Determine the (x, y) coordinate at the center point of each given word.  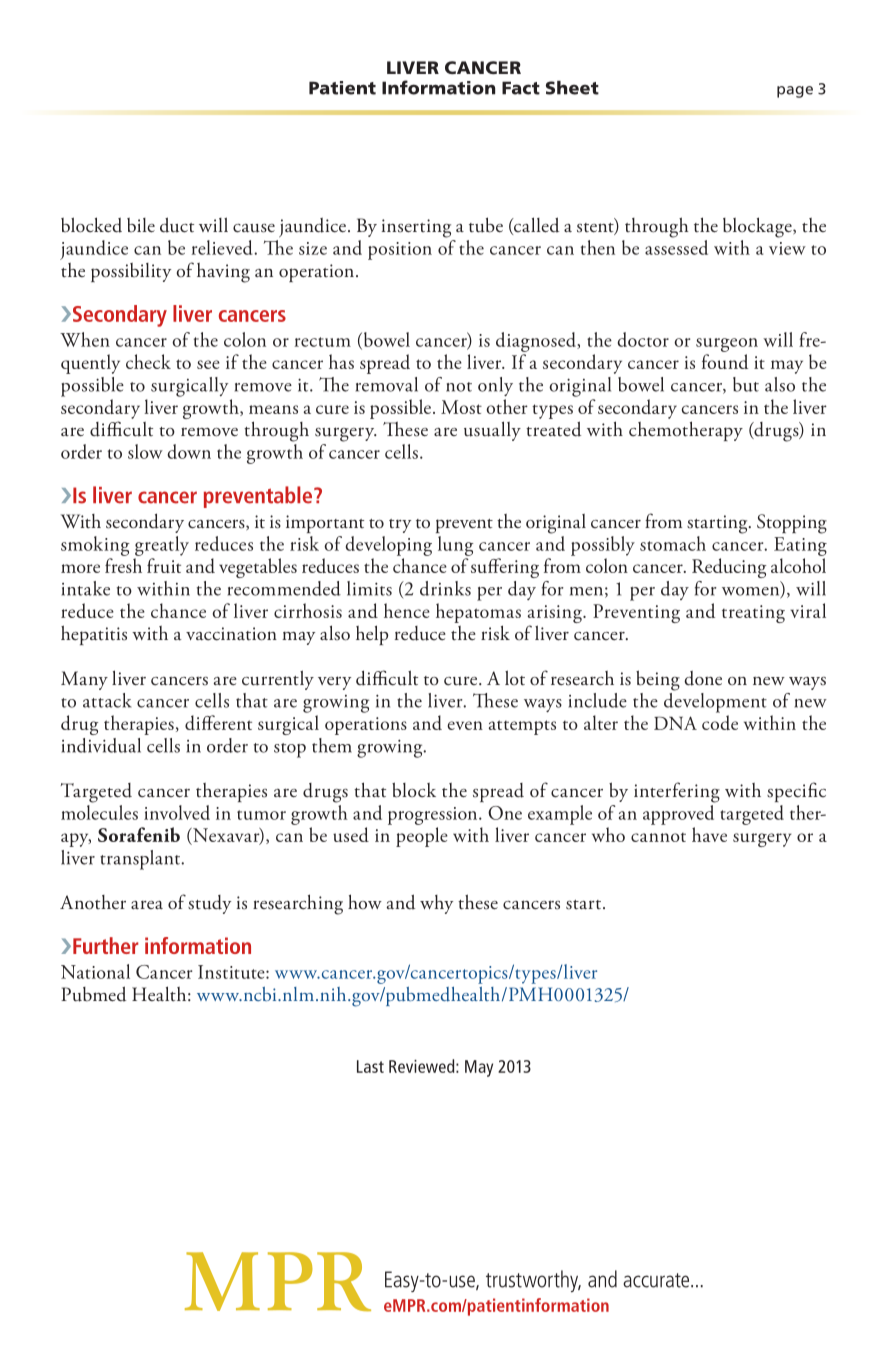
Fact (521, 88)
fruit (164, 565)
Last (370, 1066)
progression (434, 816)
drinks (445, 588)
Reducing (729, 568)
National (95, 971)
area (147, 904)
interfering (677, 792)
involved (177, 812)
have (709, 834)
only (495, 386)
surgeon (727, 345)
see (208, 364)
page (795, 92)
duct (177, 225)
